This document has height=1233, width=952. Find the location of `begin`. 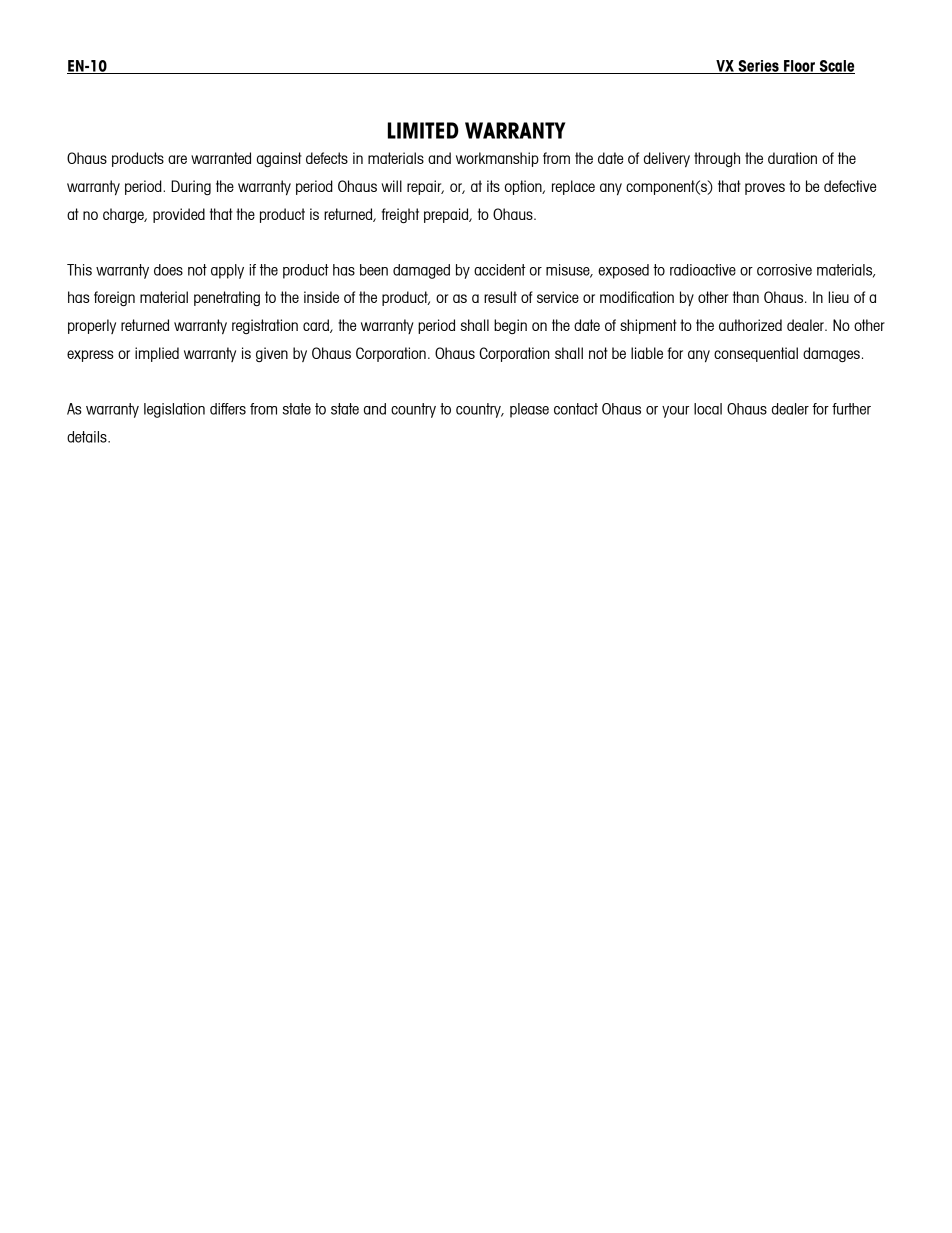

begin is located at coordinates (510, 326).
